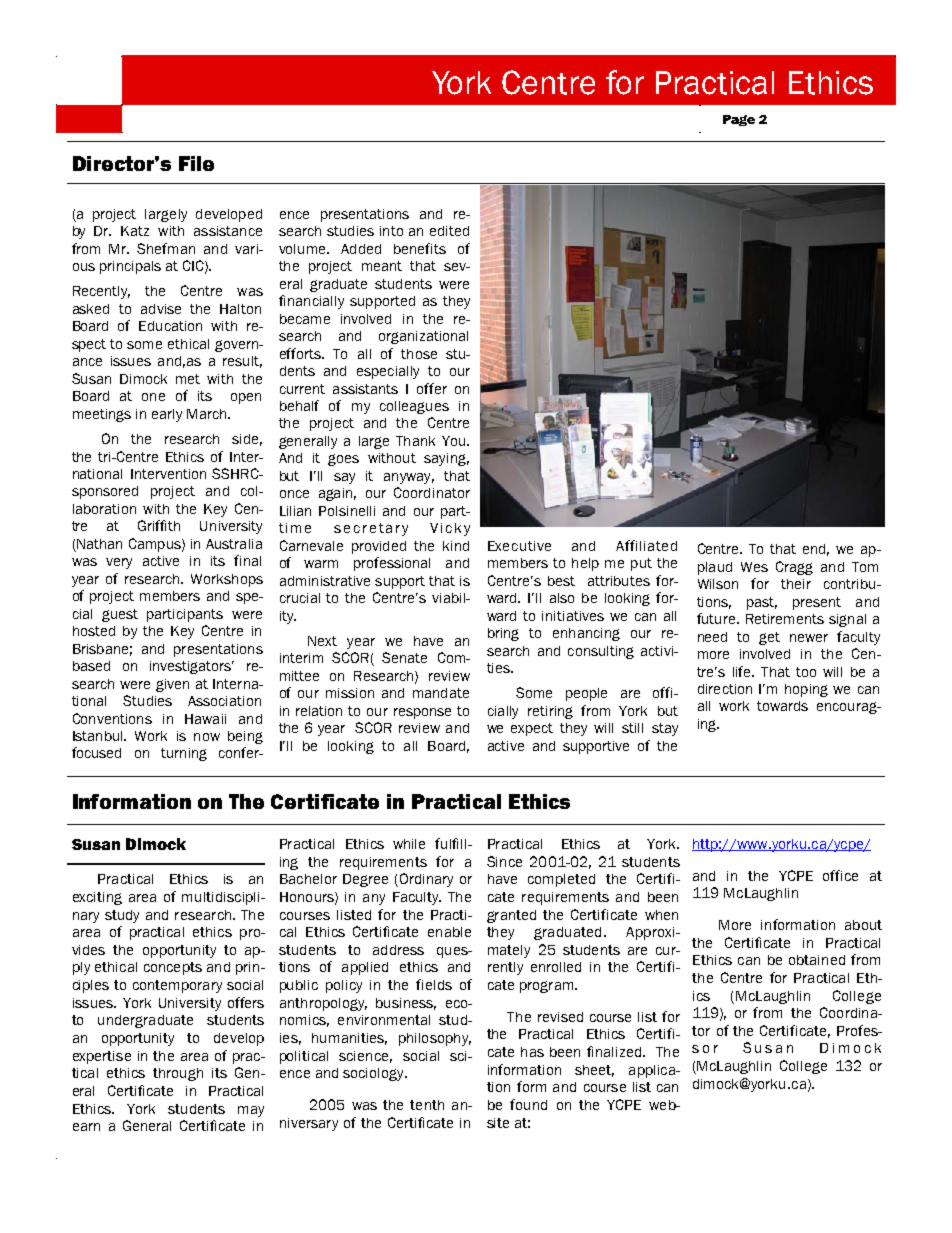 This screenshot has height=1233, width=952. I want to click on edited, so click(449, 231).
